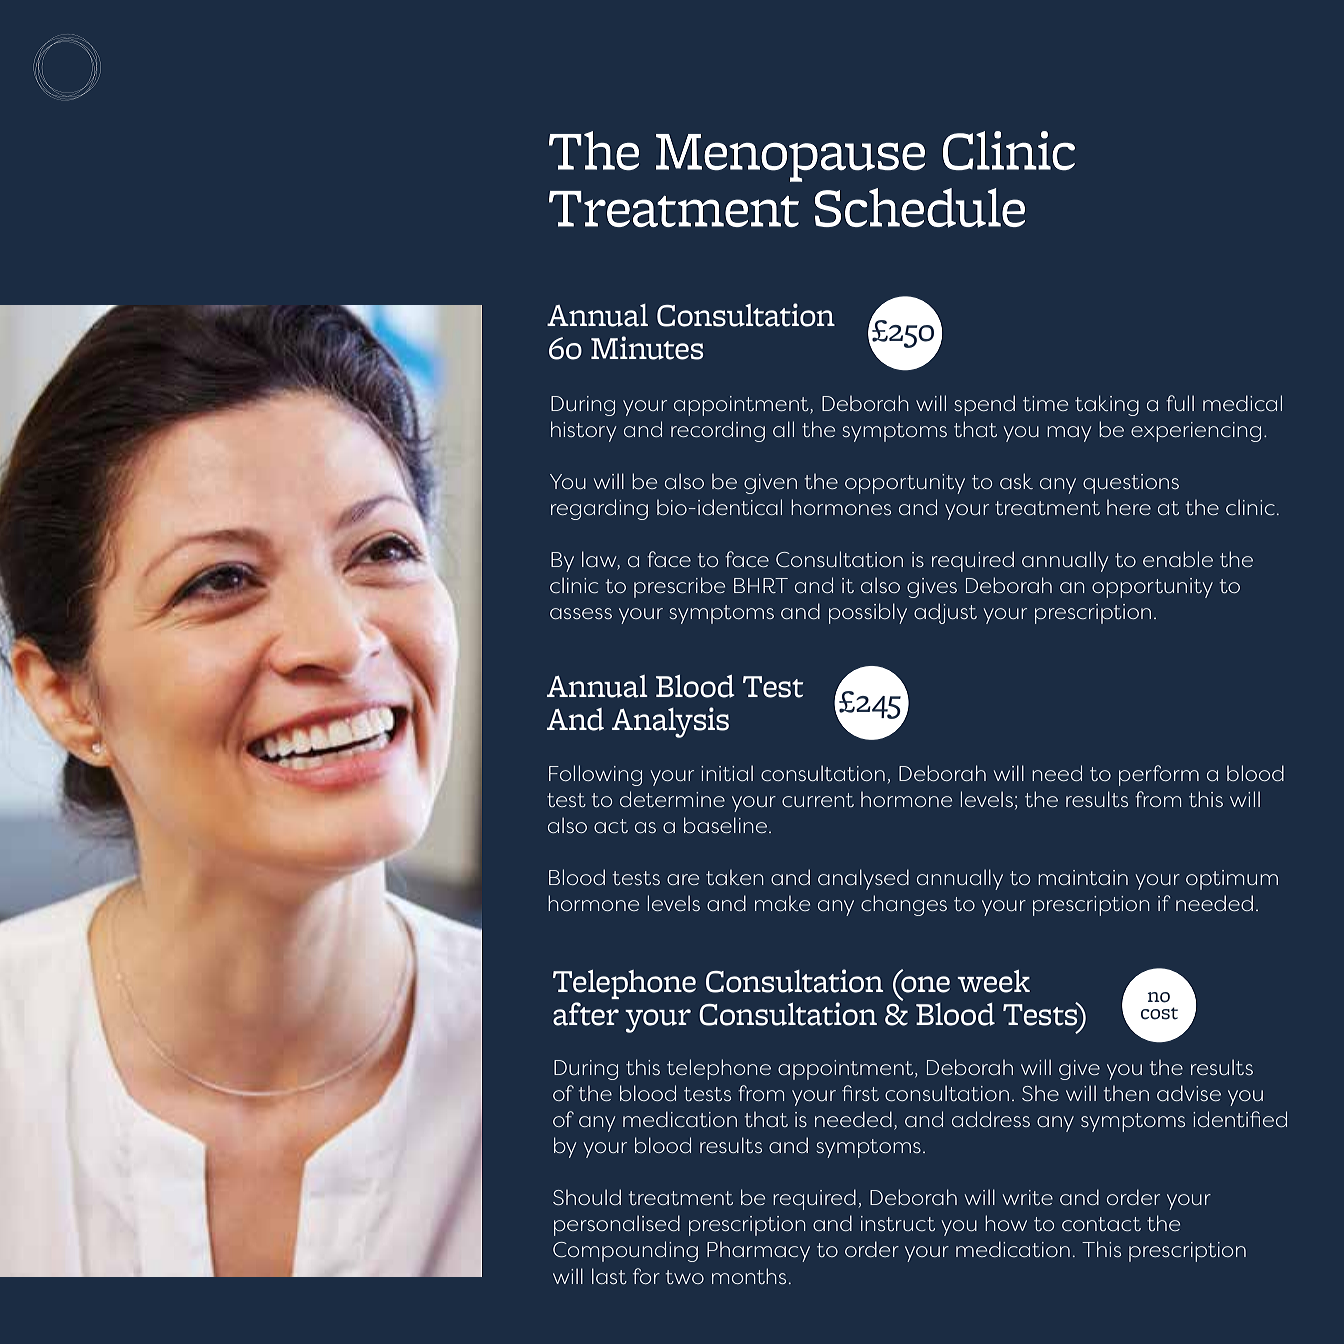  What do you see at coordinates (945, 613) in the screenshot?
I see `adjust` at bounding box center [945, 613].
